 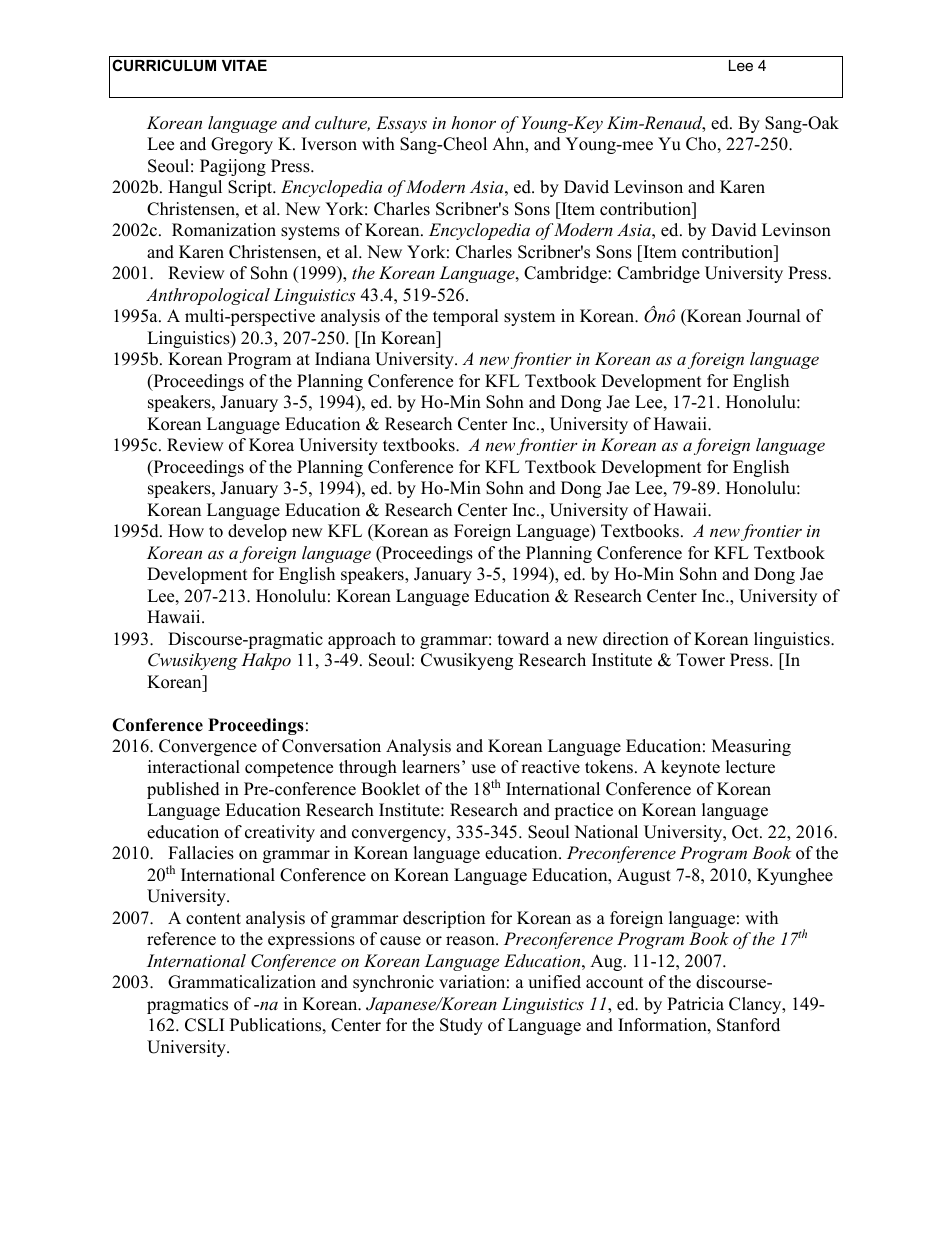 I want to click on VITAE, so click(x=244, y=65).
